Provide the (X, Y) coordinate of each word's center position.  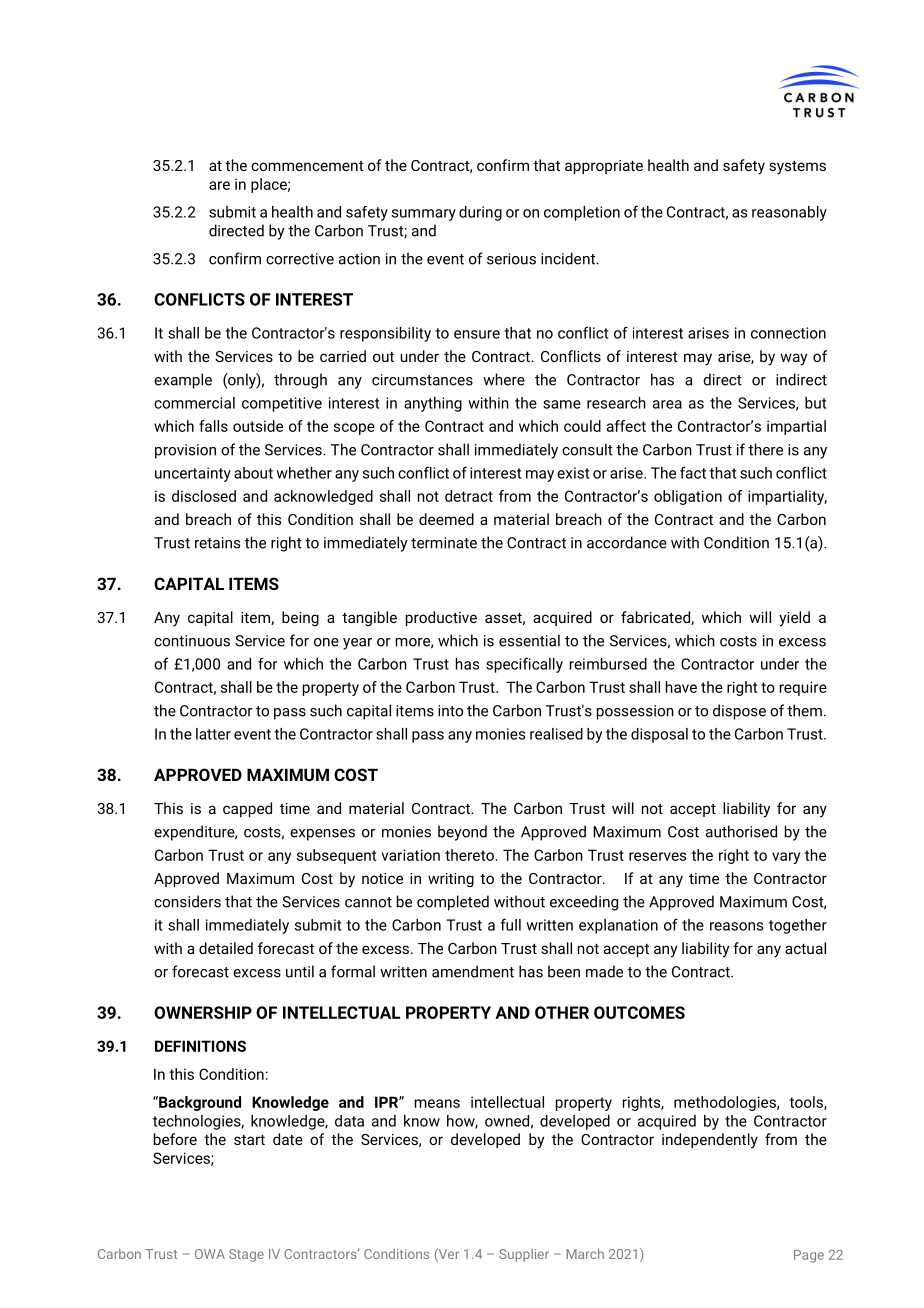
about (253, 473)
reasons (736, 926)
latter (213, 734)
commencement (307, 166)
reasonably (789, 213)
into (450, 711)
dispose (739, 712)
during (480, 213)
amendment (473, 971)
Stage (246, 1255)
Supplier (524, 1255)
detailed (226, 948)
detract (469, 496)
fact (693, 472)
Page (809, 1256)
